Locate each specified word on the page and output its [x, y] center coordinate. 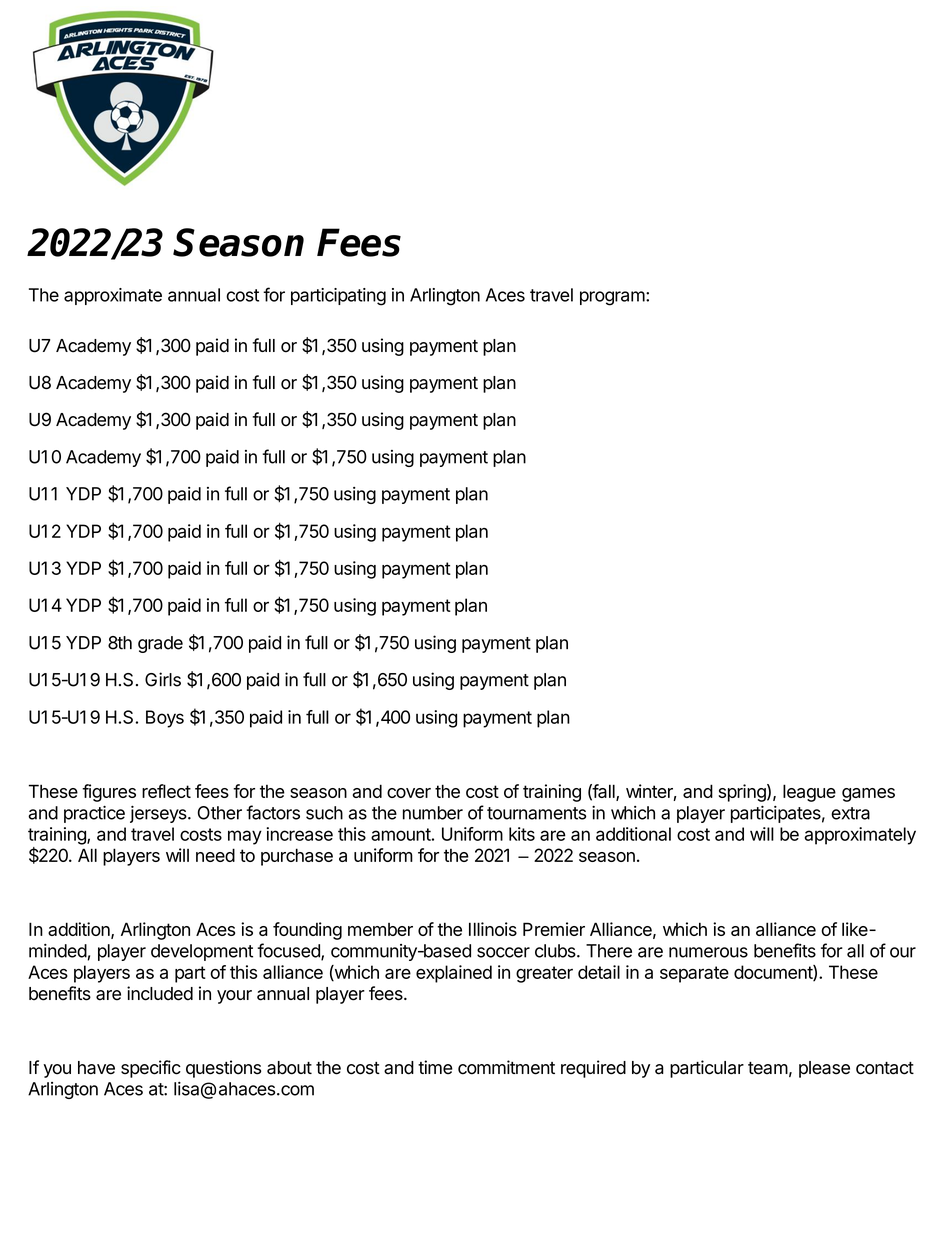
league [809, 793]
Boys [165, 719]
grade [160, 644]
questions [223, 1069]
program [612, 298]
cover [409, 793]
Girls [163, 679]
